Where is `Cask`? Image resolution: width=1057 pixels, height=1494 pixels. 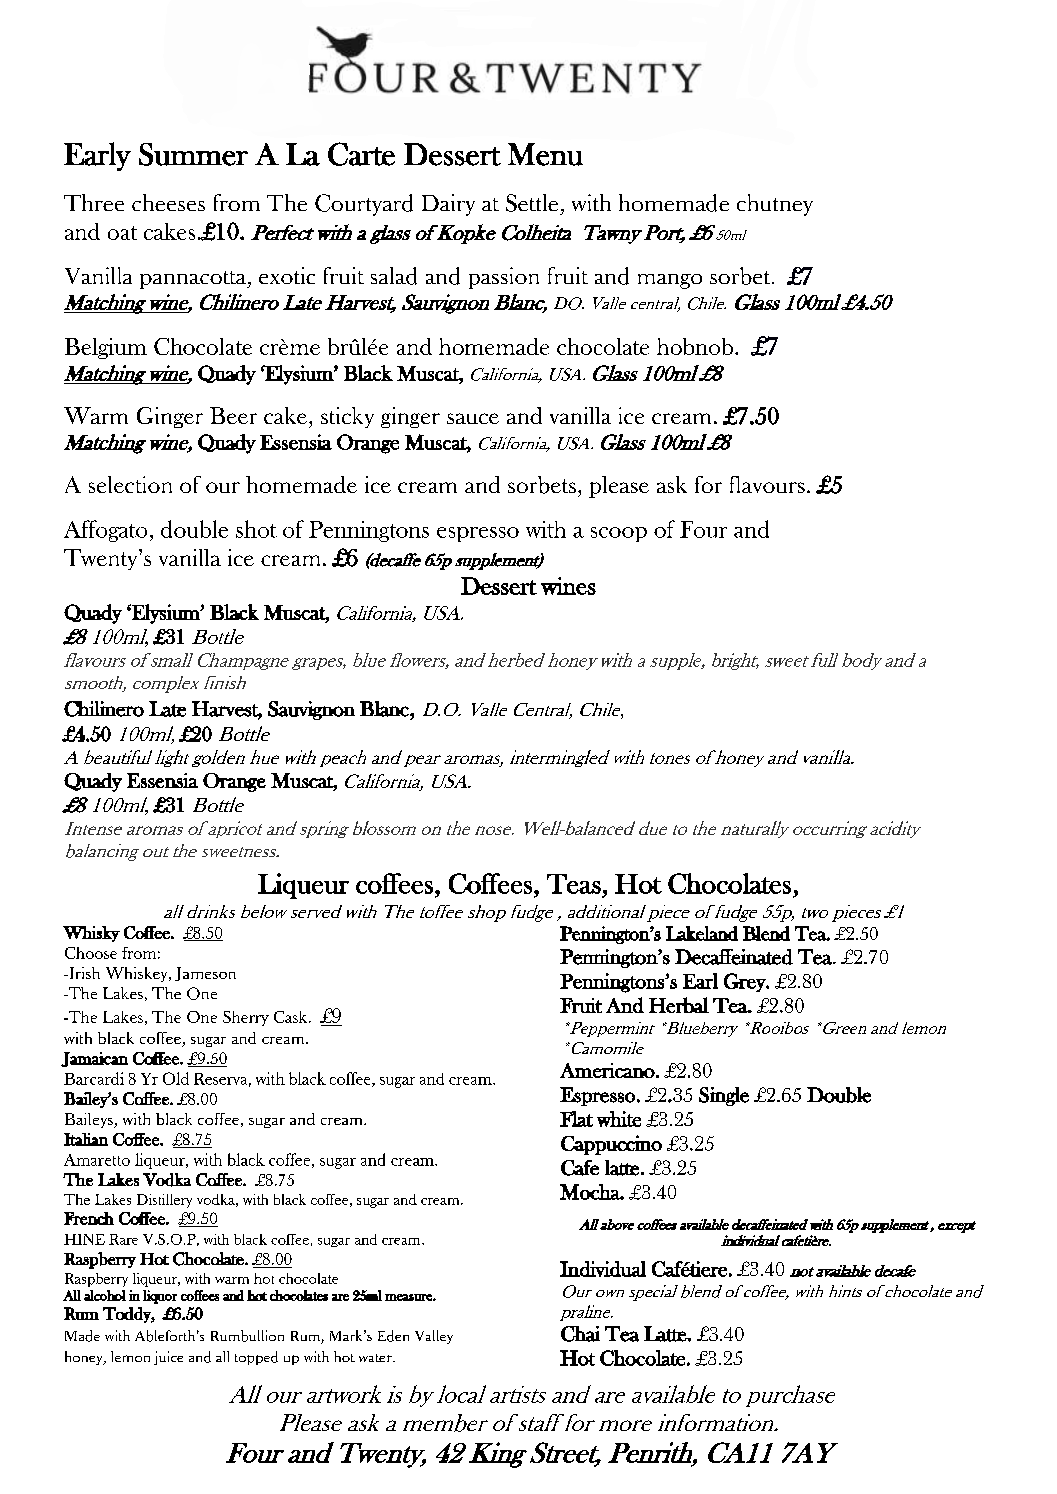
Cask is located at coordinates (292, 1017).
